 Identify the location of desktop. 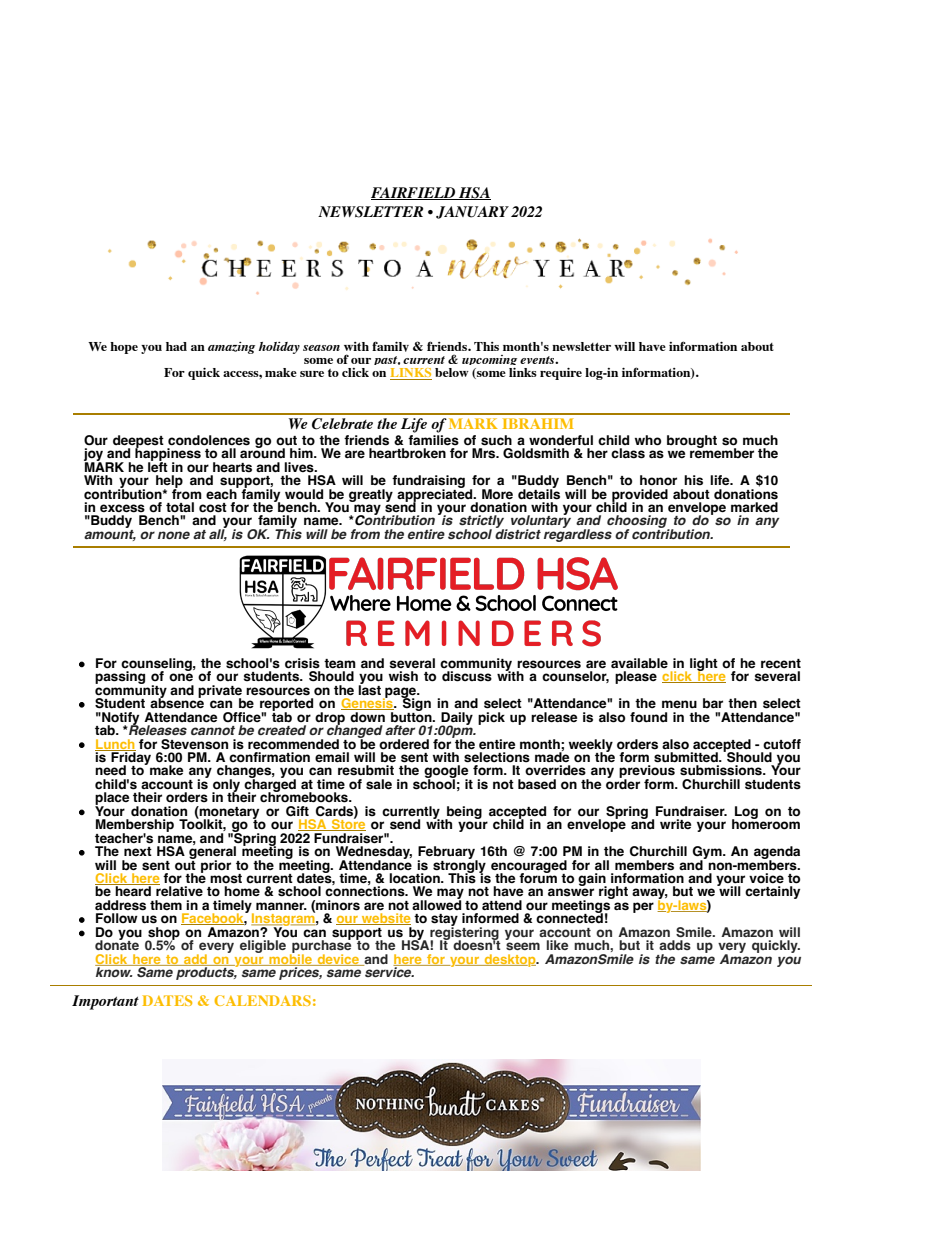
(510, 960).
